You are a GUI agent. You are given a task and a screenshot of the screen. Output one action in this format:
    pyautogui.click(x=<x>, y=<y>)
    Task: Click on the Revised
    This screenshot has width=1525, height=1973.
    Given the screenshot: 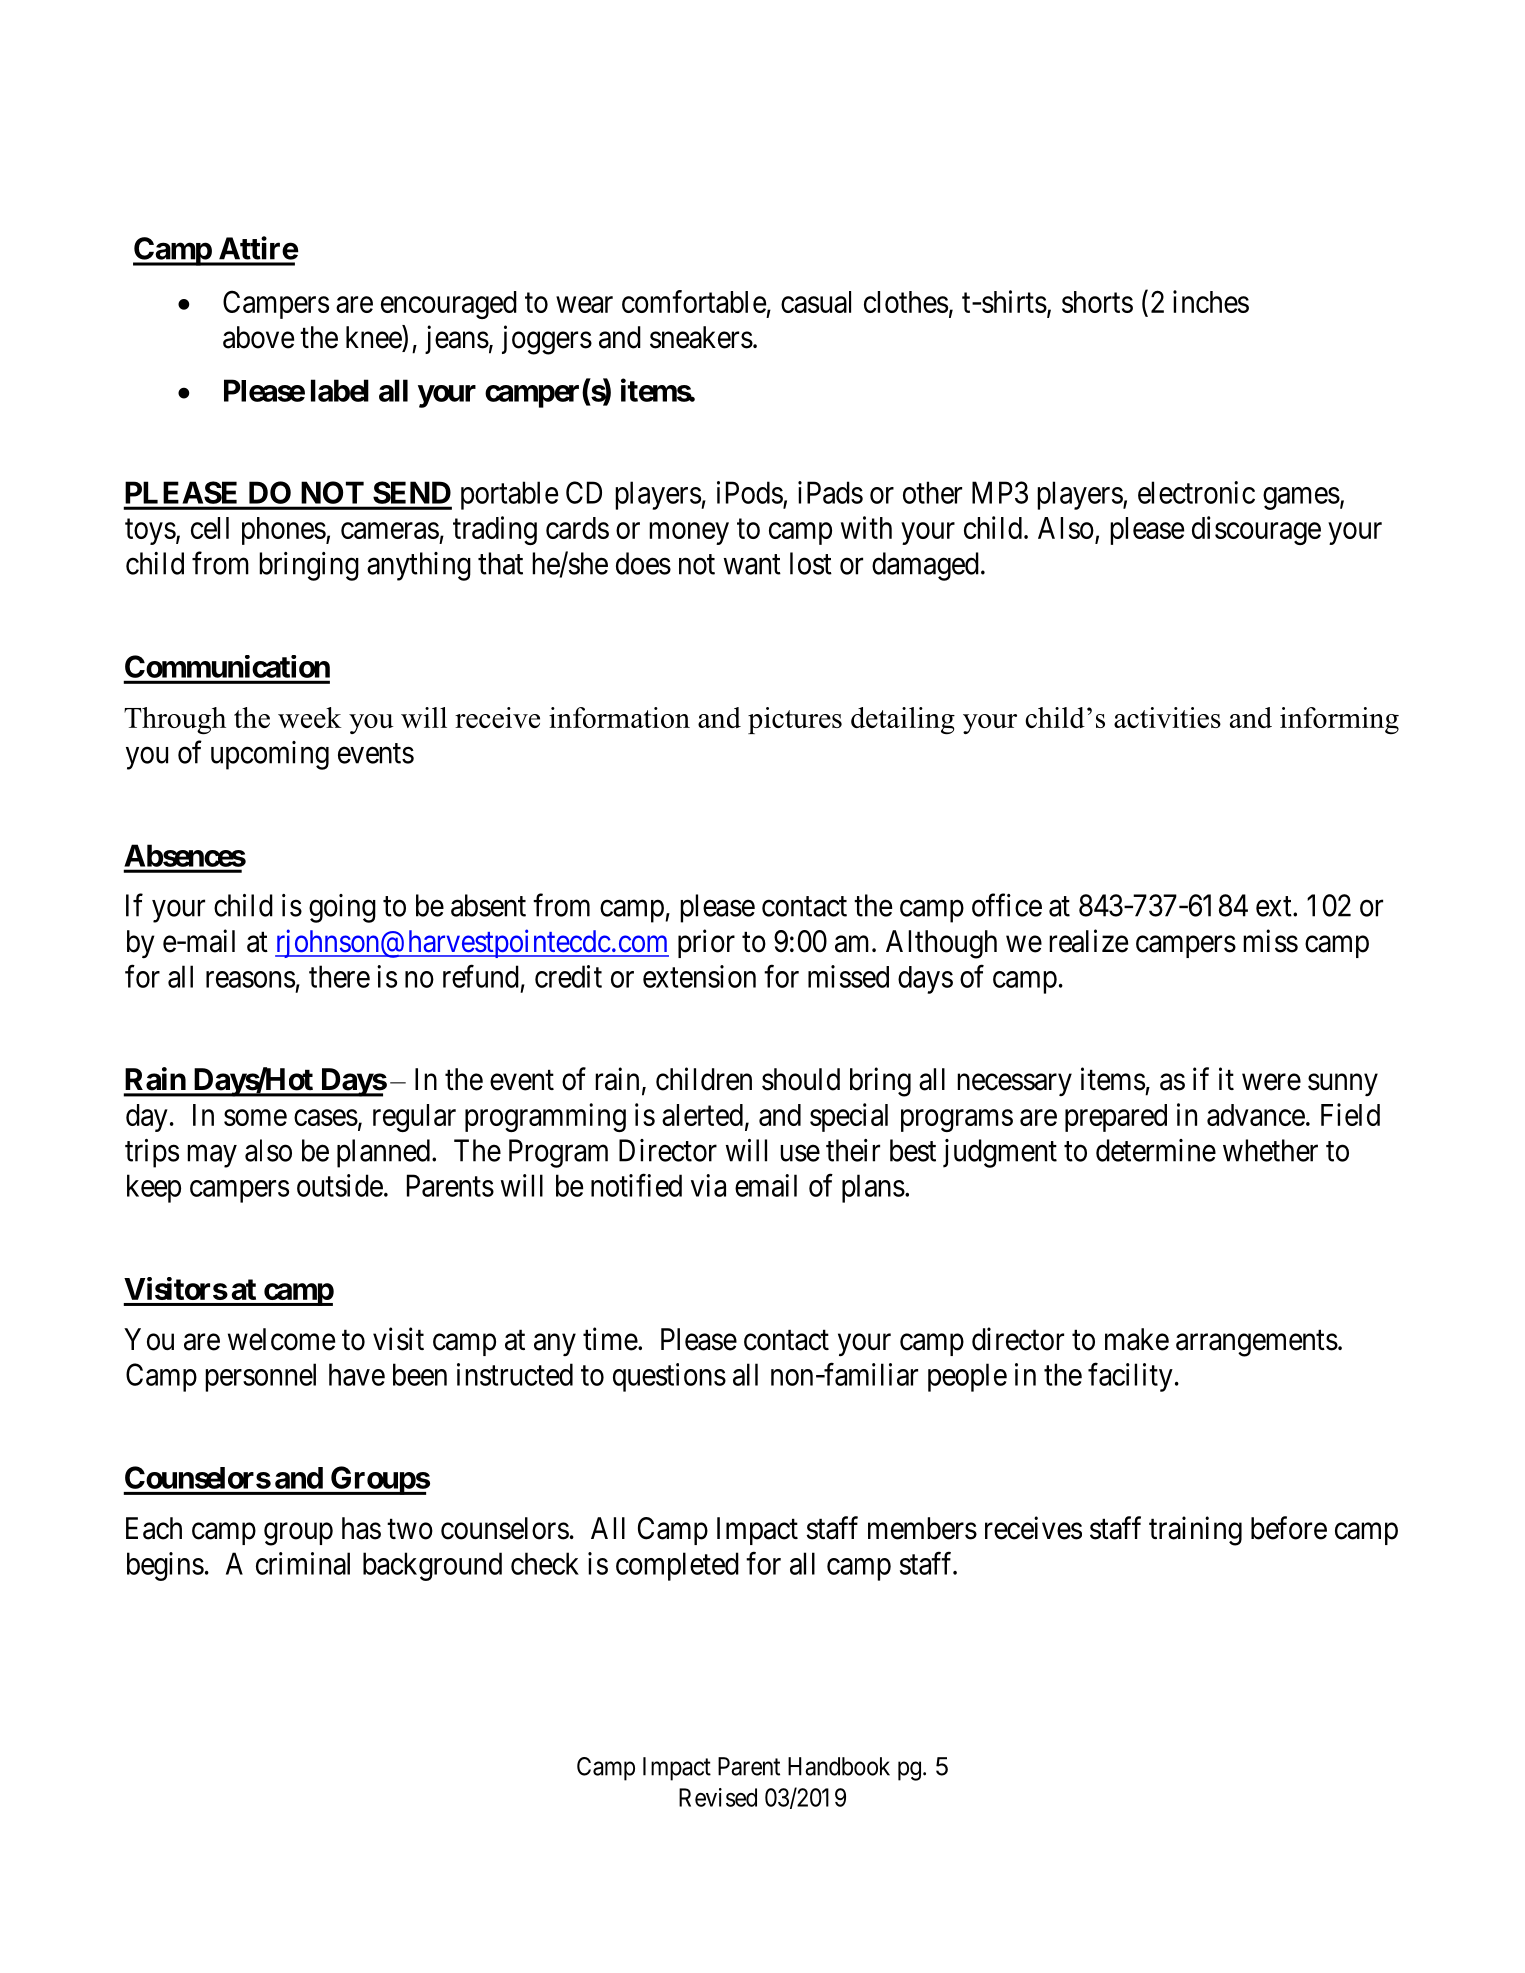 What is the action you would take?
    pyautogui.click(x=718, y=1797)
